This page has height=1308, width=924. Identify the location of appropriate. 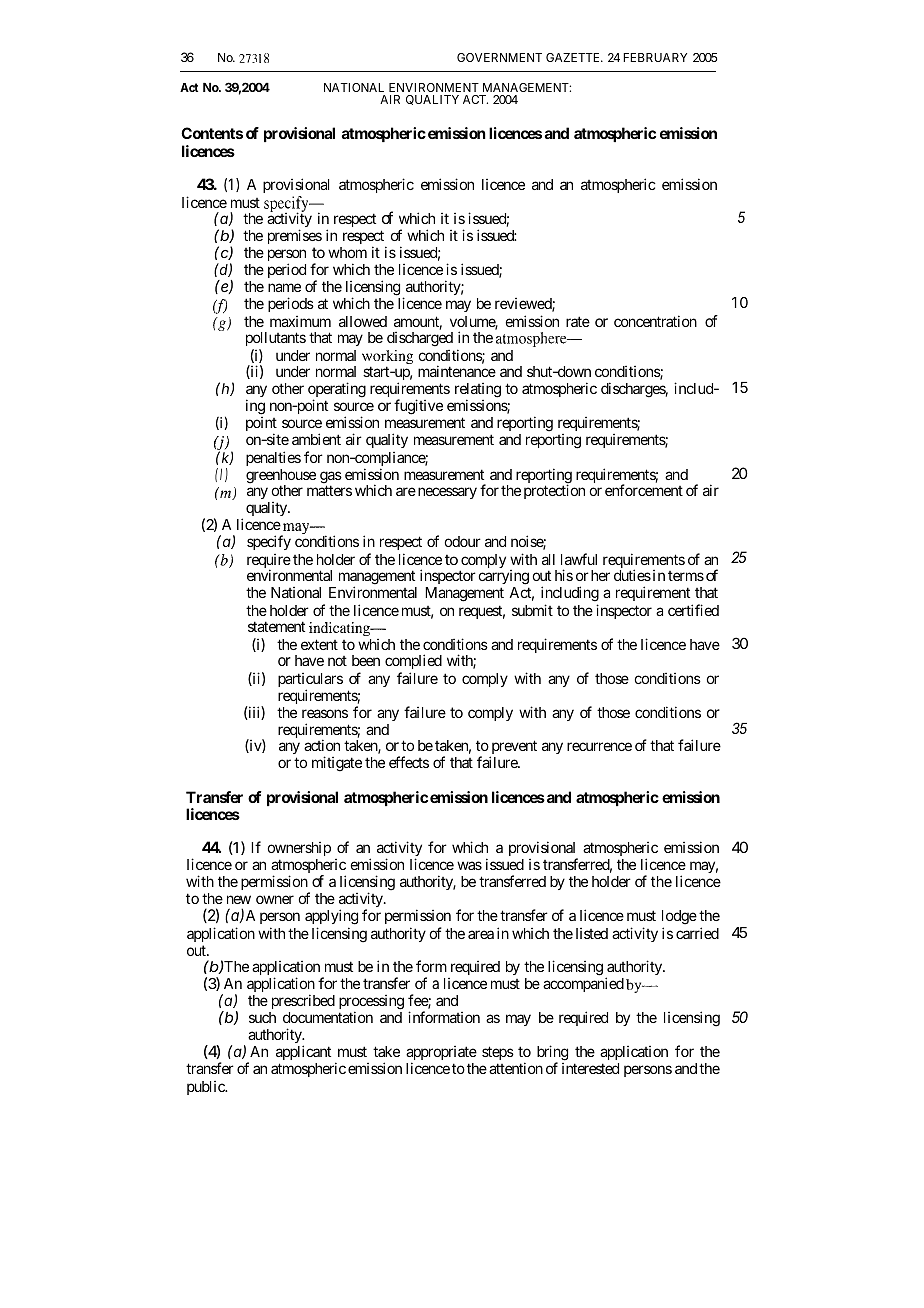
(441, 1054).
